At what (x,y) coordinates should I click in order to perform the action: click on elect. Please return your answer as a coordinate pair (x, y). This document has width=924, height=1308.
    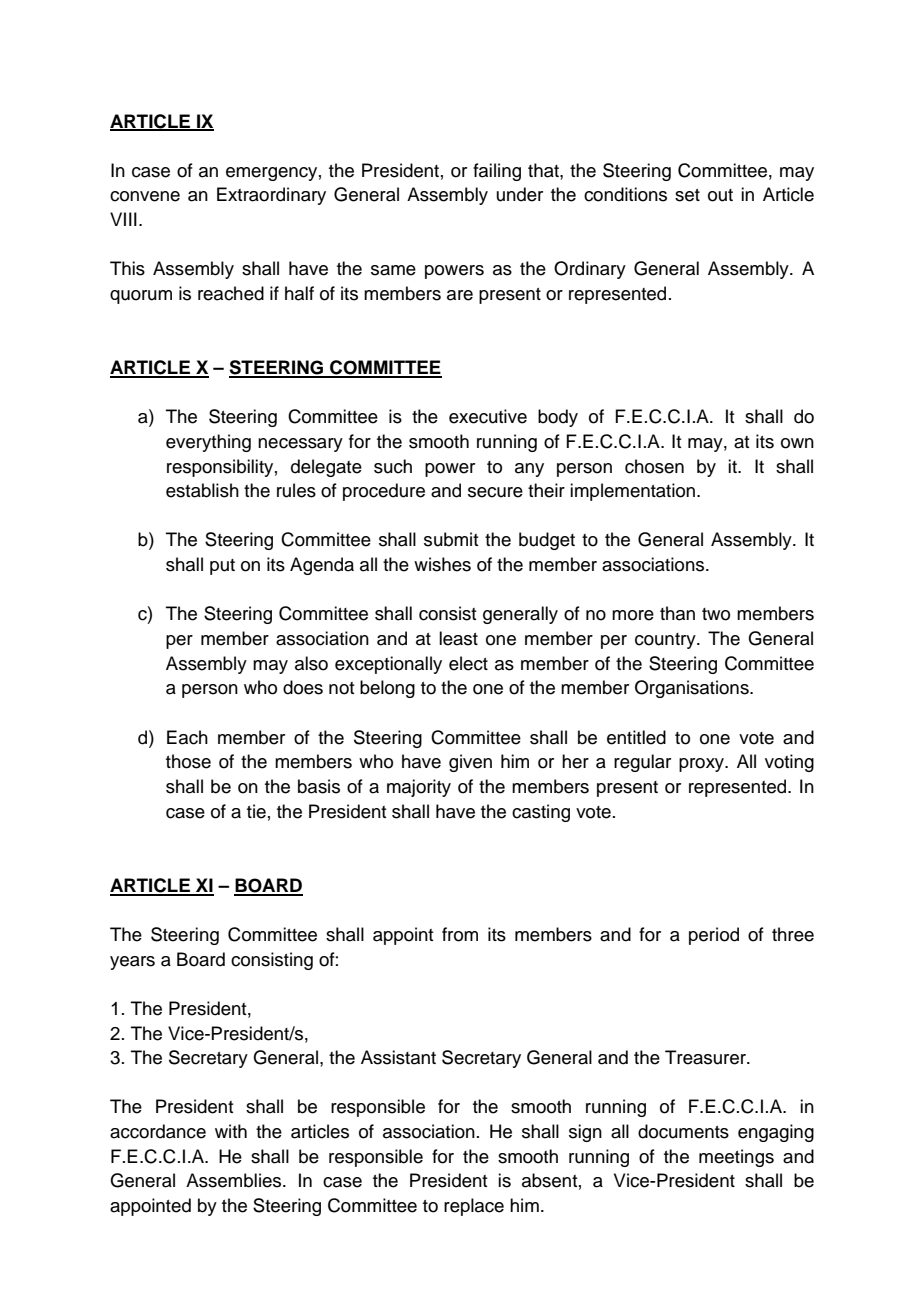
    Looking at the image, I should click on (468, 663).
